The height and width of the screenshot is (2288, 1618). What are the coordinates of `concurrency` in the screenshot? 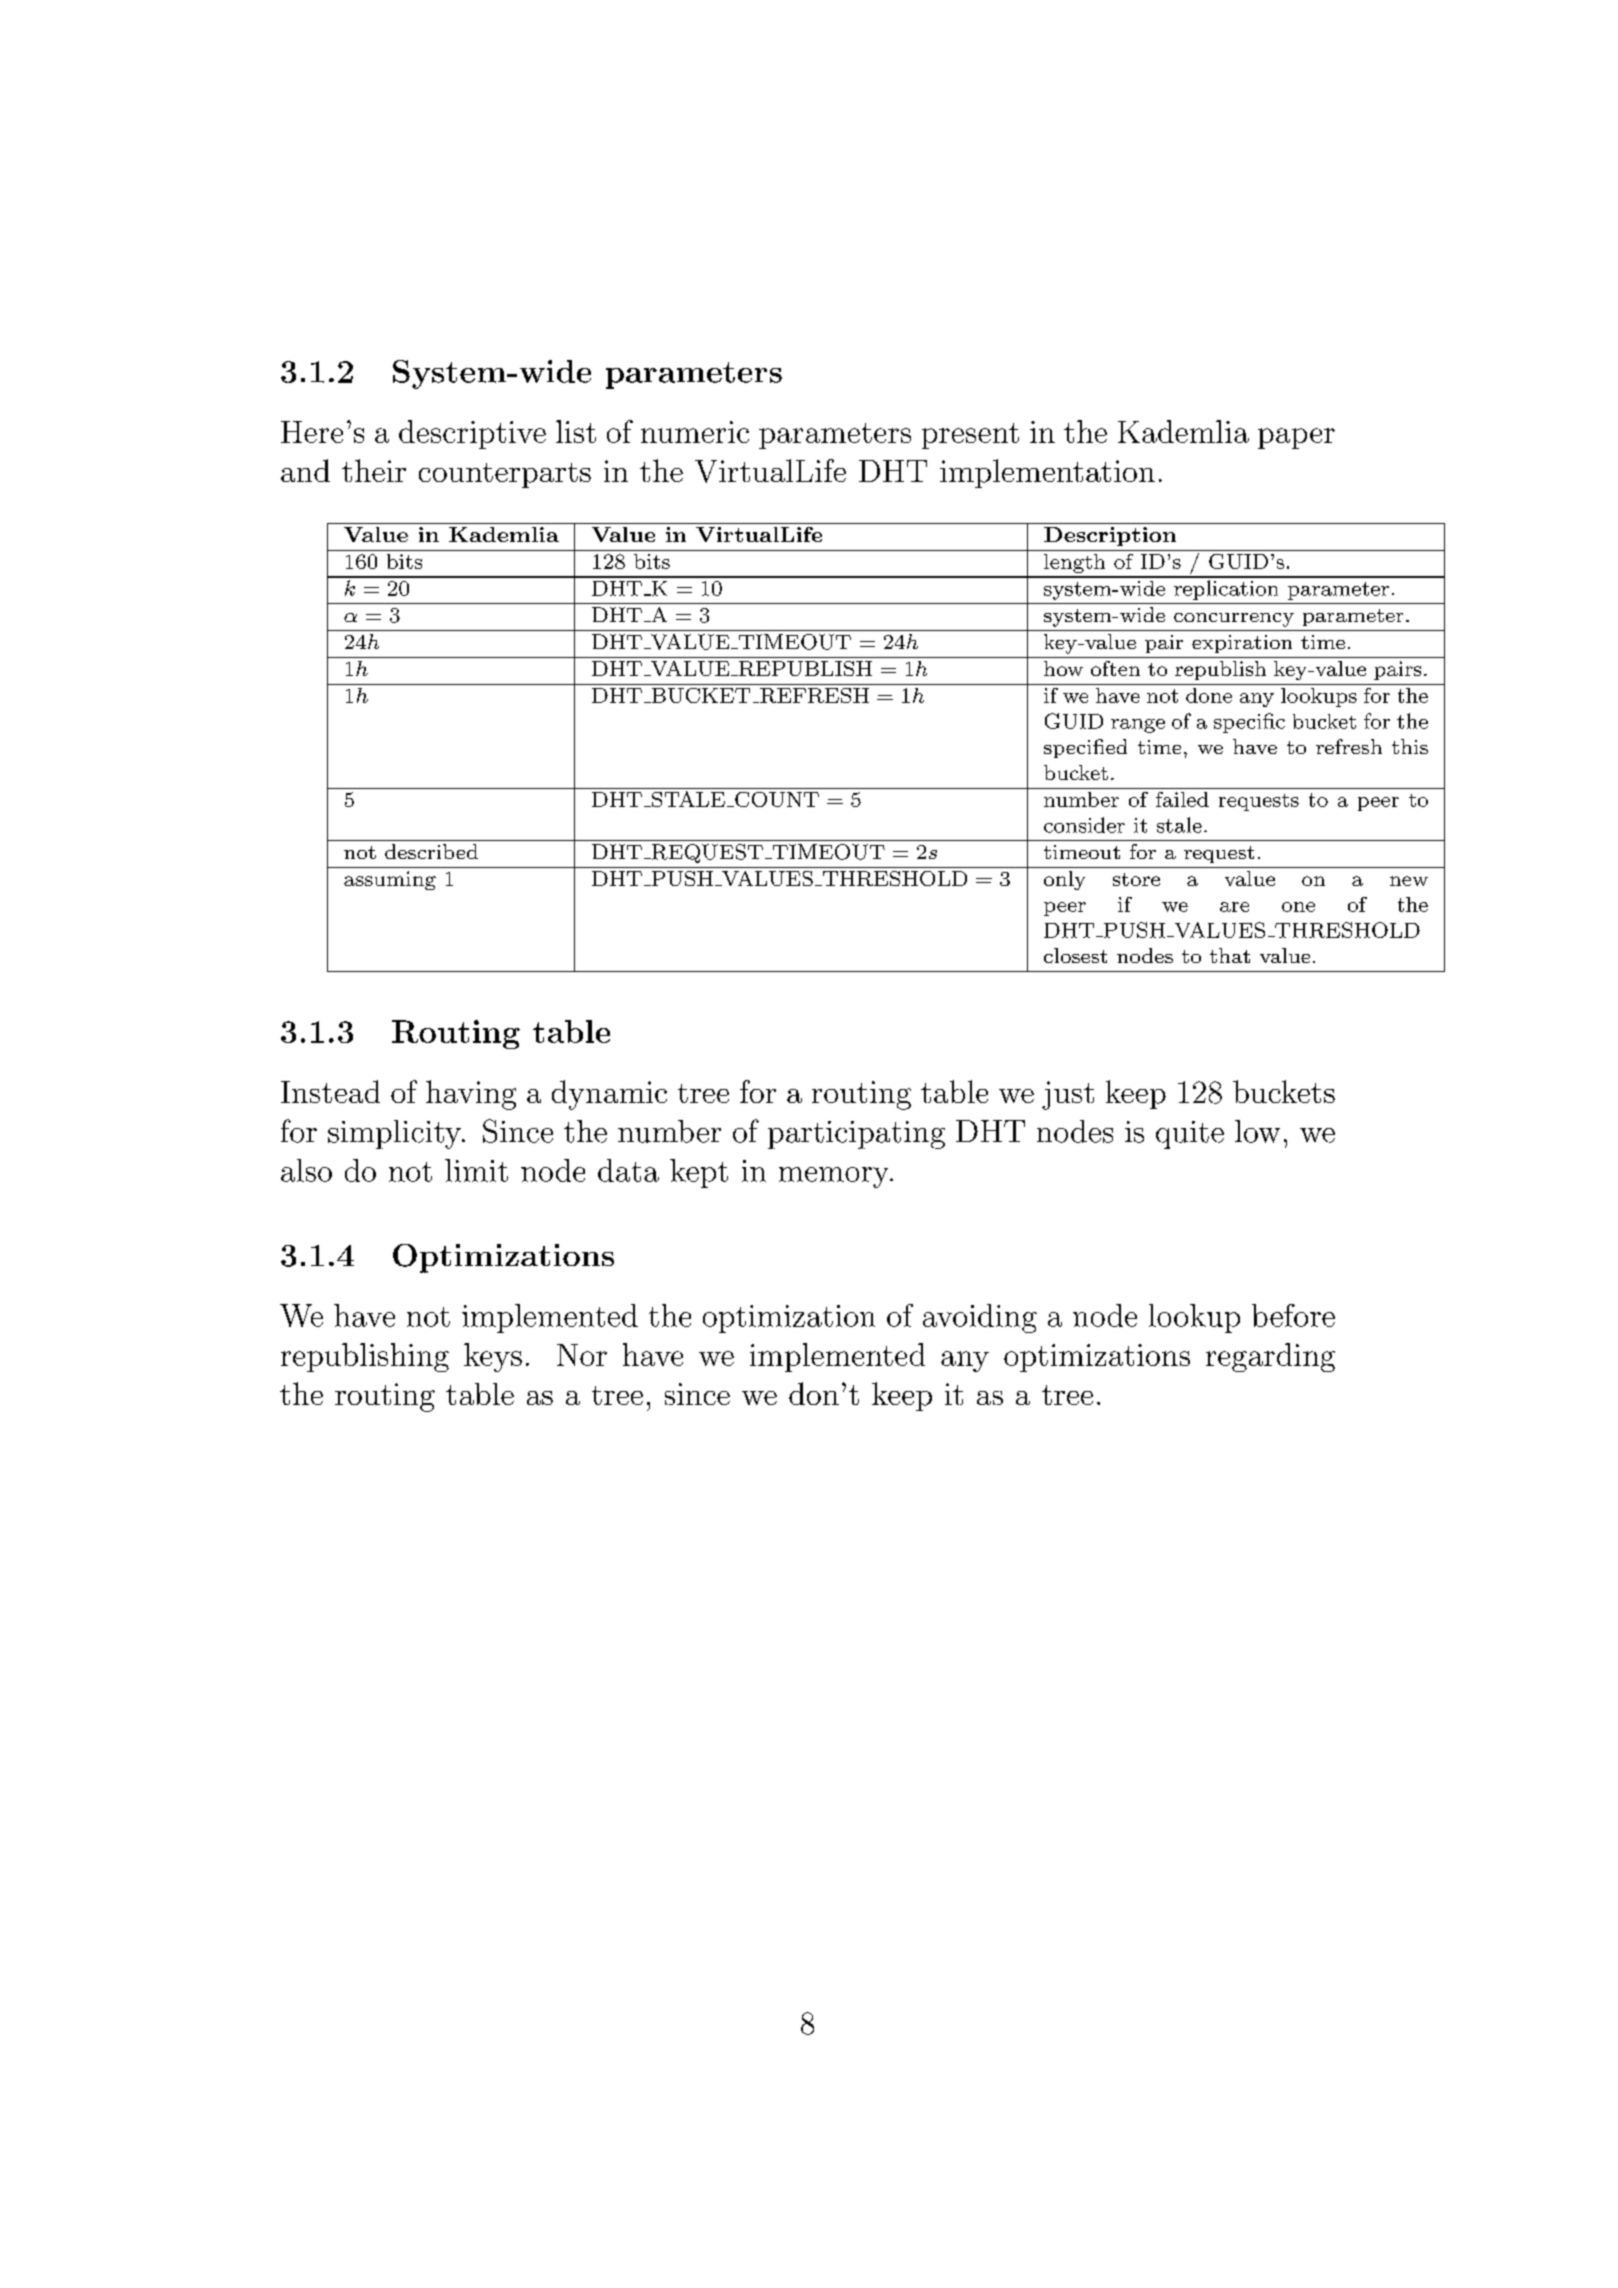 It's located at (1234, 620).
